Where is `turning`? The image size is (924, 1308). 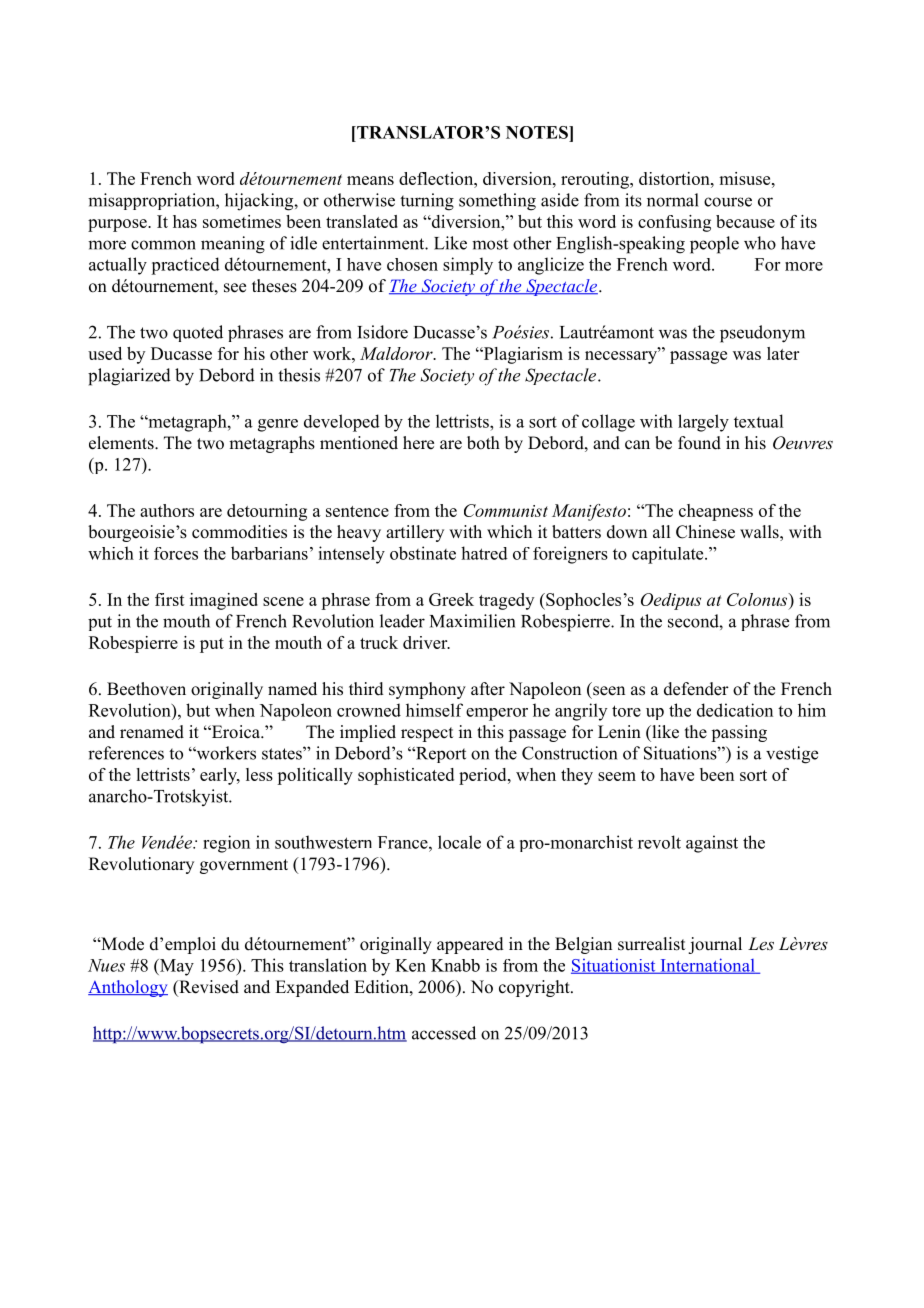 turning is located at coordinates (427, 202).
